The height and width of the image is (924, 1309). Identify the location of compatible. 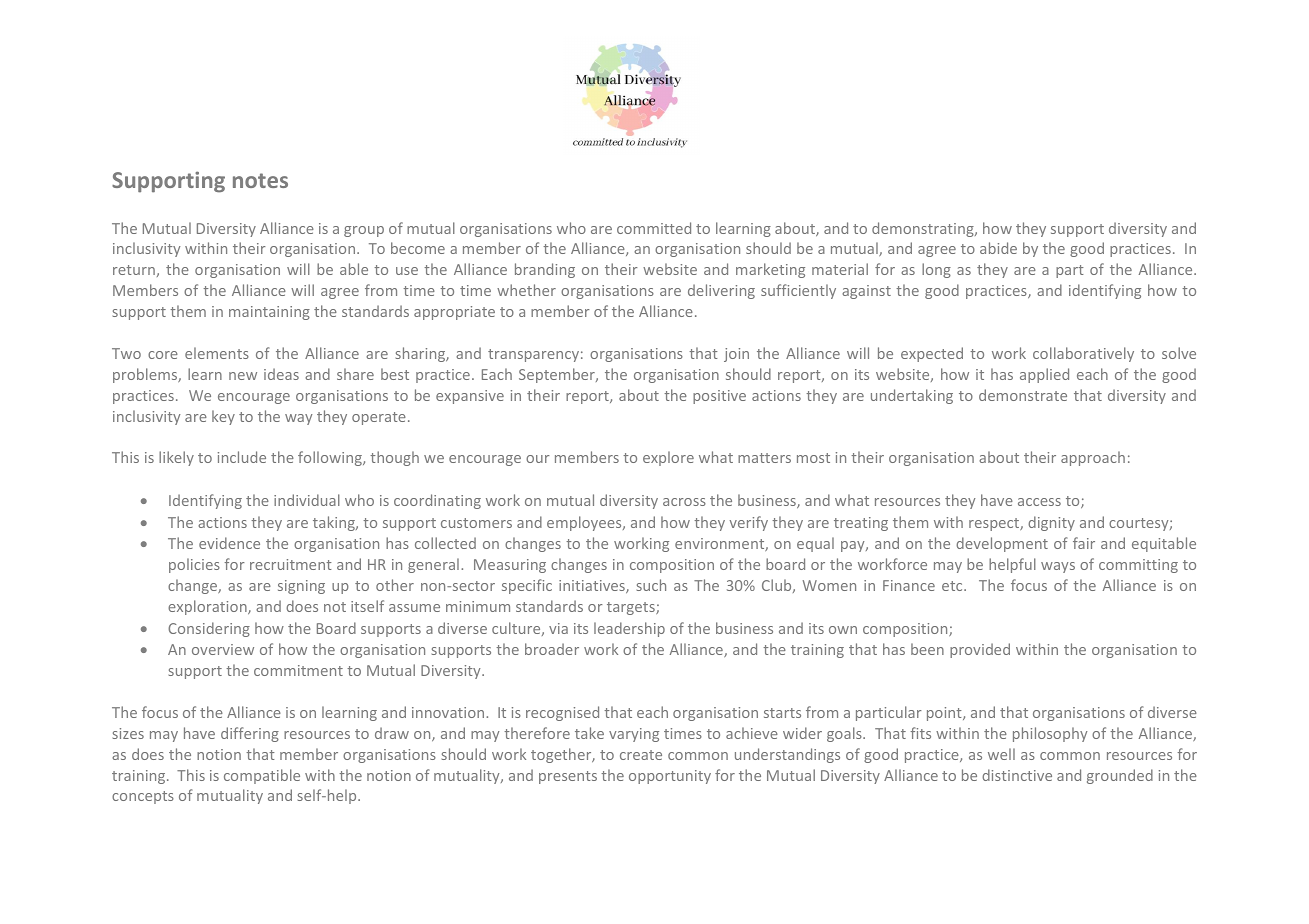
(262, 776).
